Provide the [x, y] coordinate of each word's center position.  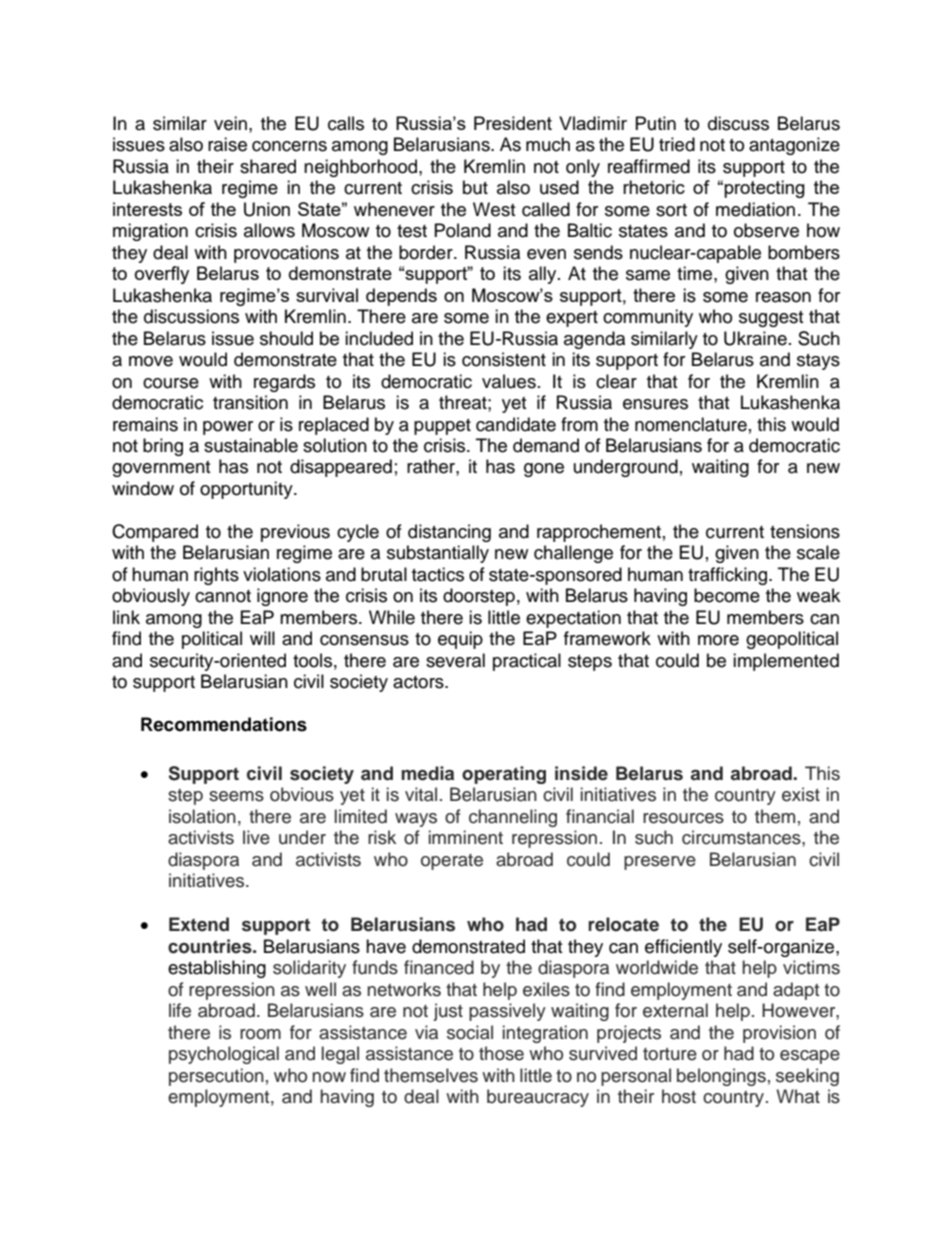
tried [677, 144]
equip [460, 640]
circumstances [742, 837]
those [501, 1053]
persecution [216, 1077]
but [475, 187]
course [171, 383]
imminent [466, 837]
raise [227, 144]
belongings [721, 1077]
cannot [223, 596]
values [509, 381]
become [727, 595]
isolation [202, 816]
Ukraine [755, 338]
